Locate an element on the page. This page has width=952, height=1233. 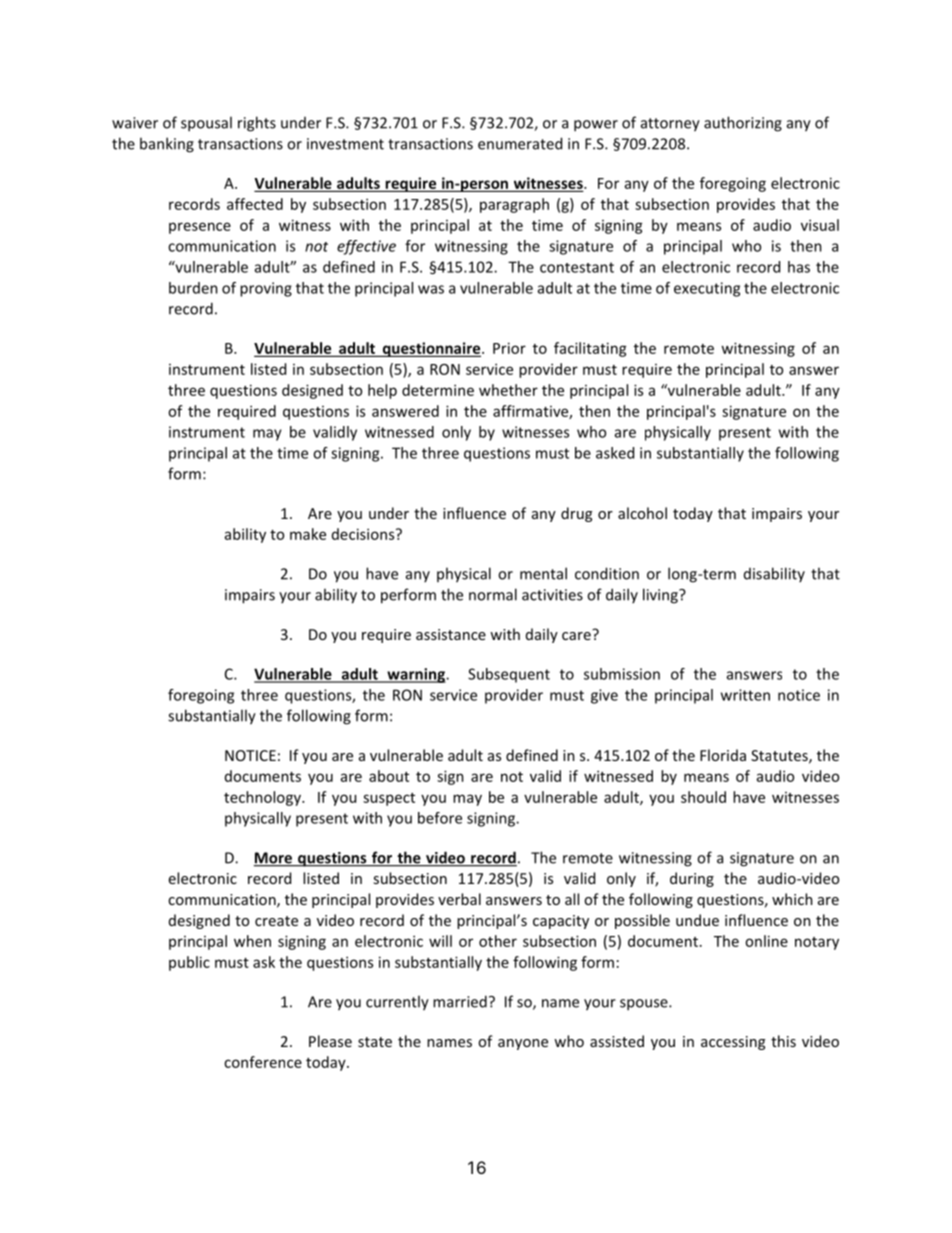
normal is located at coordinates (493, 594).
